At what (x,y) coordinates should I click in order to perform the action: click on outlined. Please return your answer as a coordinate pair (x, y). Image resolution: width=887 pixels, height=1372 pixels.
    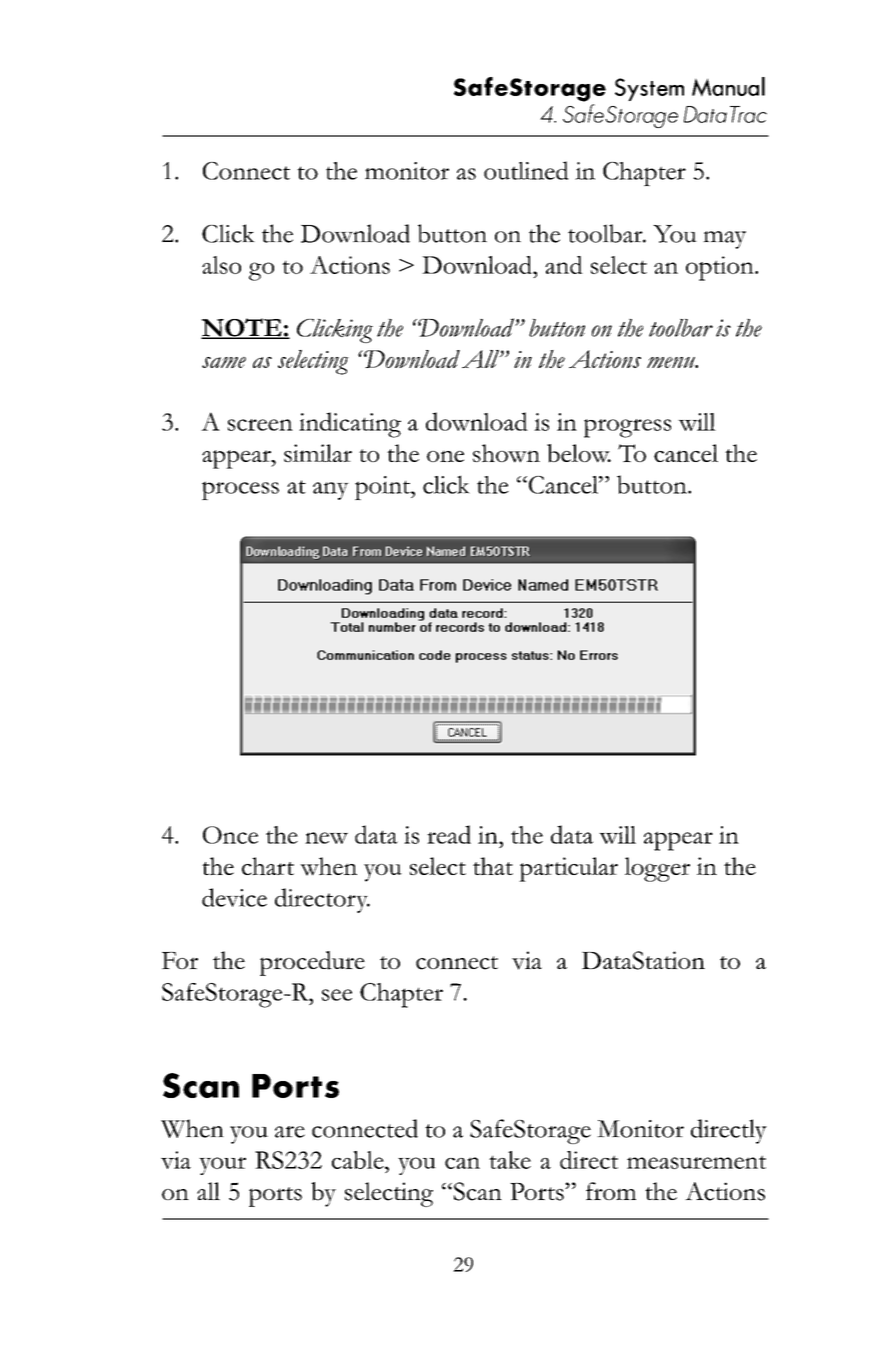
    Looking at the image, I should click on (526, 170).
